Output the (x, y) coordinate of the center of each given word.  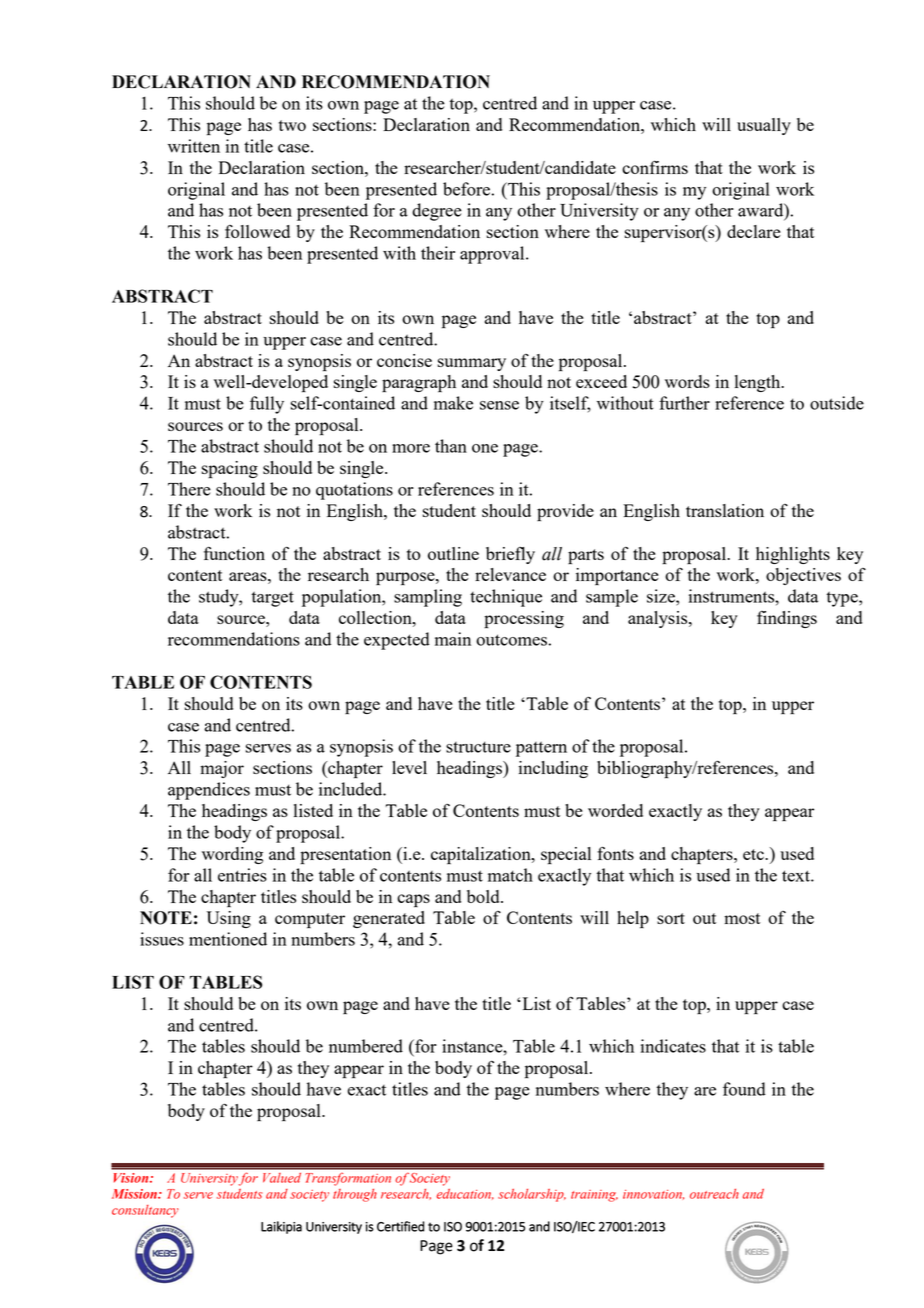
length (759, 383)
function (234, 553)
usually (764, 126)
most (742, 918)
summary (472, 364)
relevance (510, 574)
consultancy (145, 1211)
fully (267, 405)
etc (754, 854)
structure (478, 747)
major (222, 769)
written (194, 146)
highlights (793, 555)
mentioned (228, 939)
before (466, 189)
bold (484, 896)
